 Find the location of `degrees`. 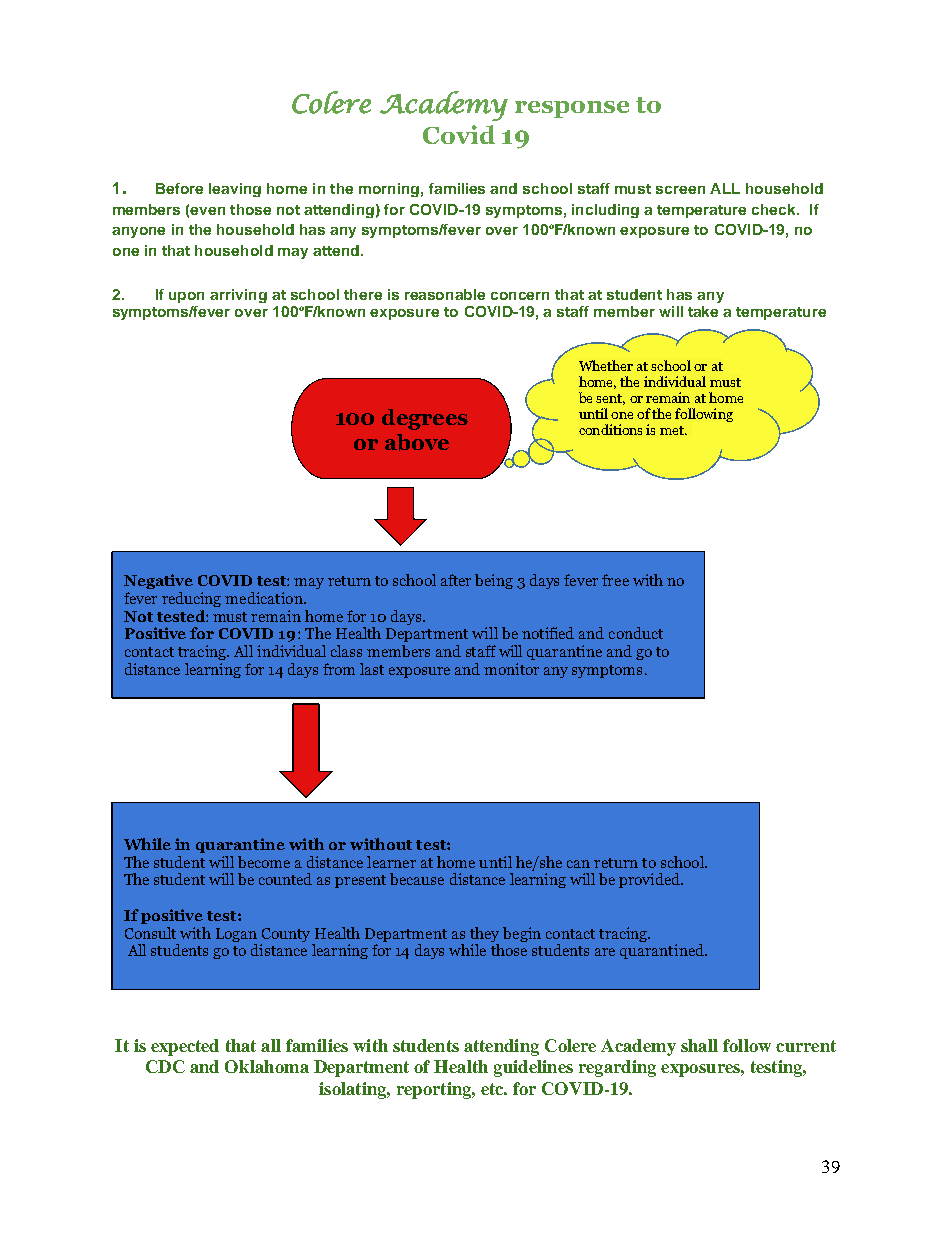

degrees is located at coordinates (425, 419).
